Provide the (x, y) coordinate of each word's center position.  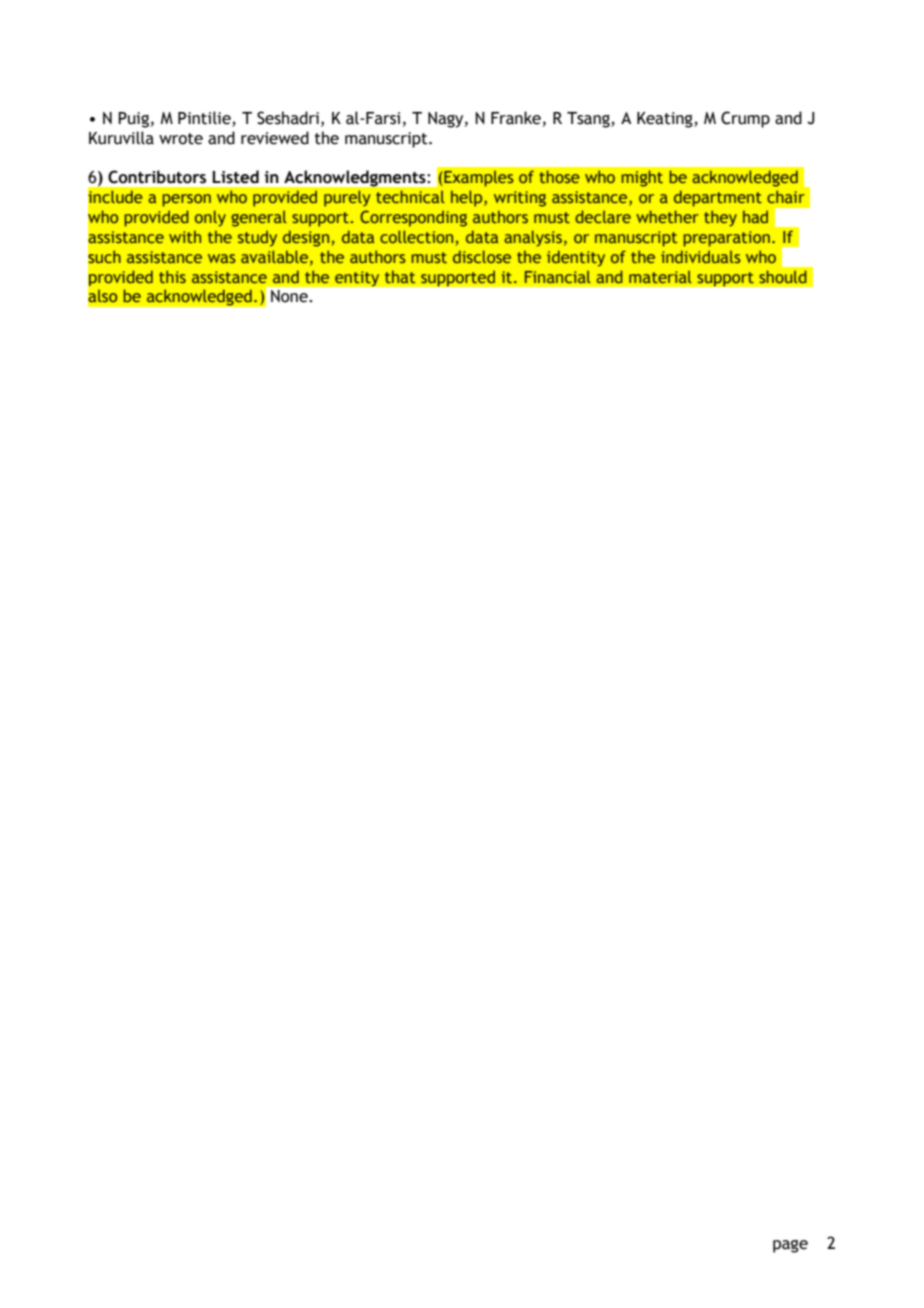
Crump (745, 119)
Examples (478, 179)
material (660, 277)
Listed (235, 177)
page (790, 1246)
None (290, 296)
